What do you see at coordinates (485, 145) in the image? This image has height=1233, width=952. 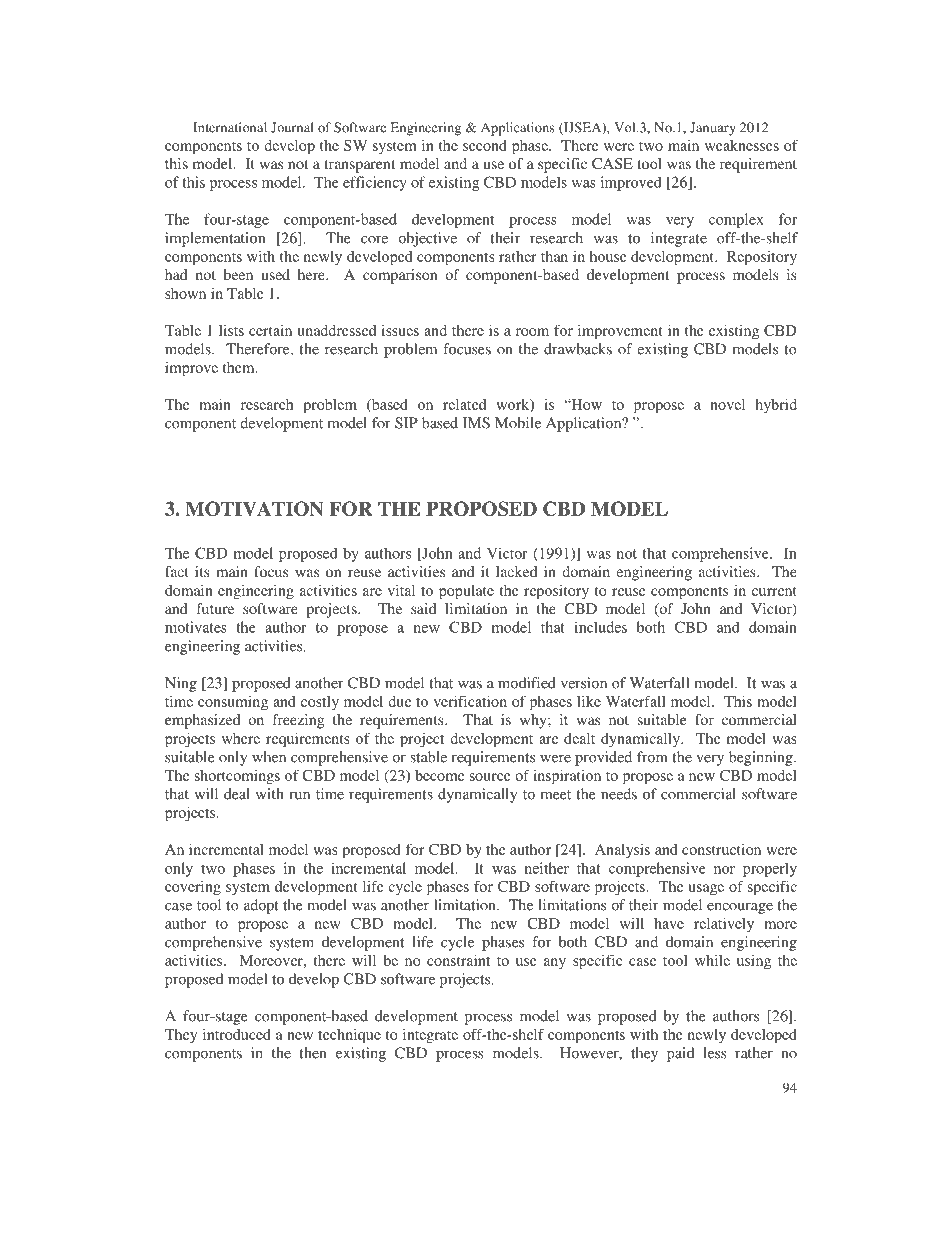 I see `second` at bounding box center [485, 145].
